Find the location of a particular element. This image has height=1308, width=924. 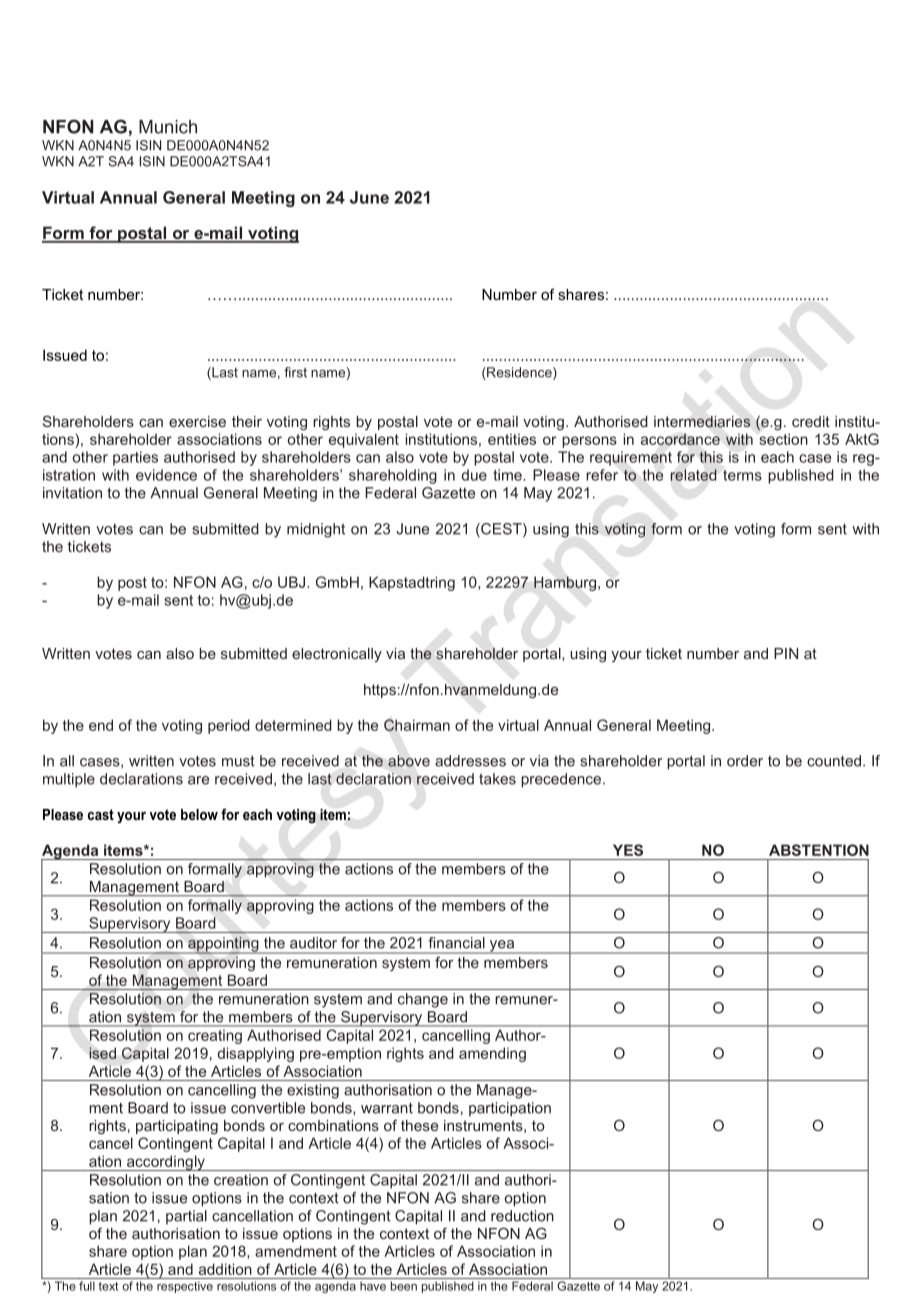

order is located at coordinates (745, 761).
